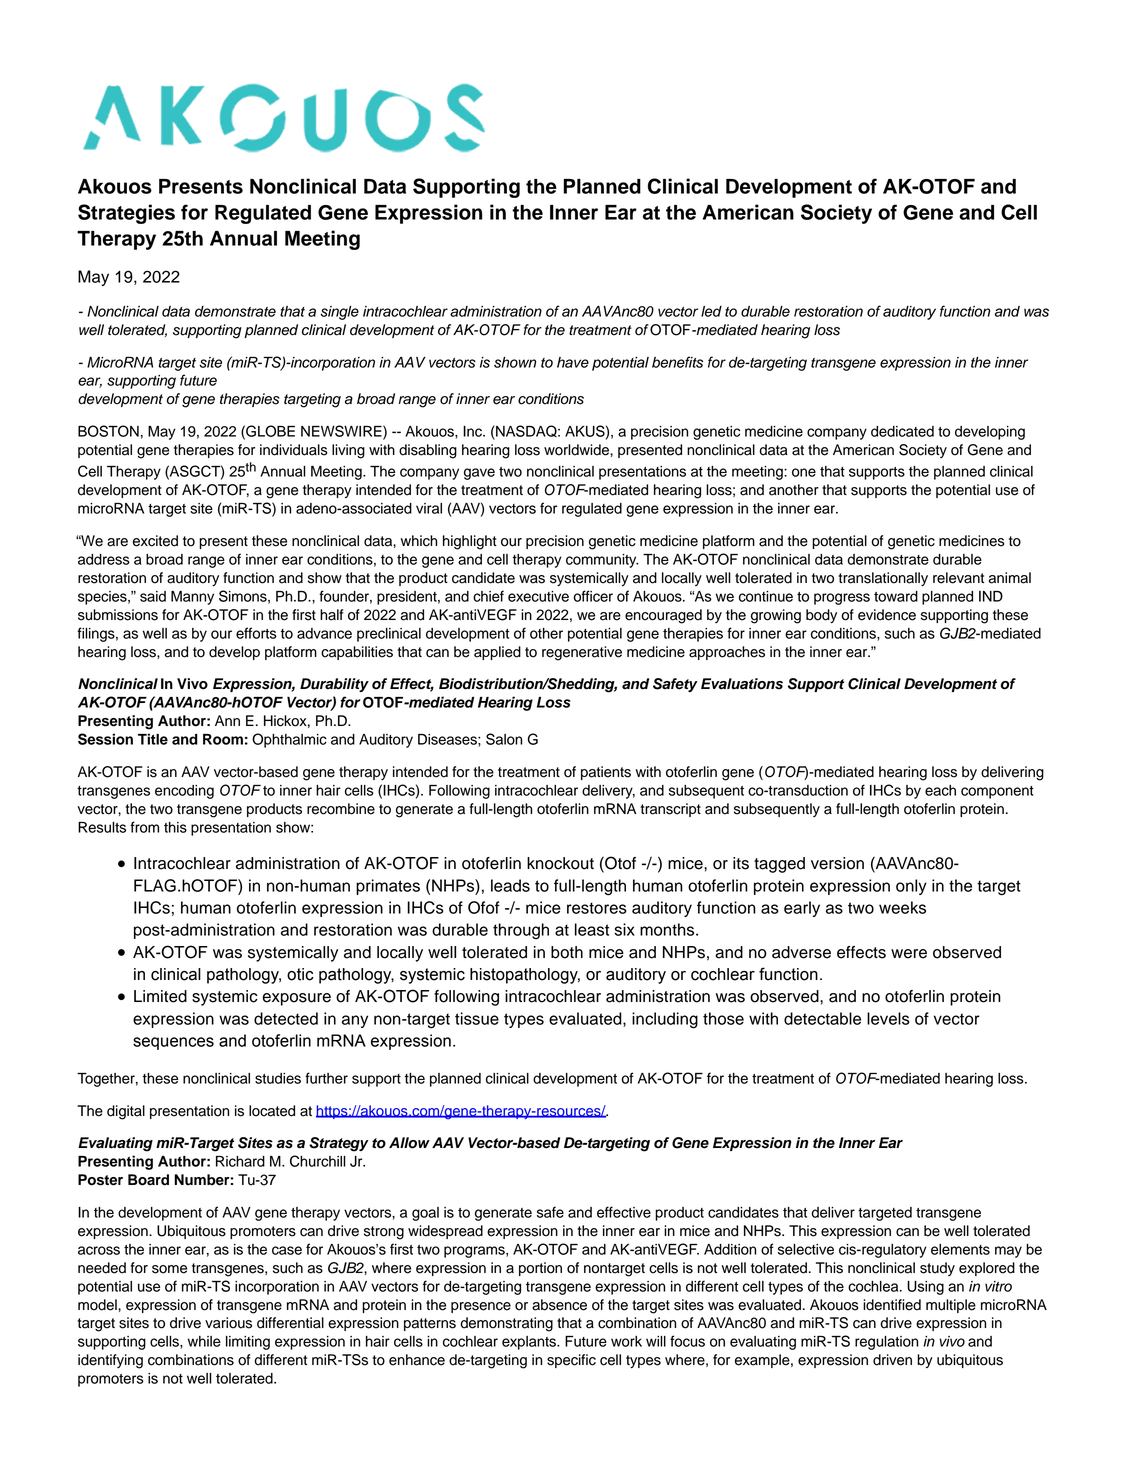 Image resolution: width=1131 pixels, height=1463 pixels. I want to click on have, so click(573, 362).
